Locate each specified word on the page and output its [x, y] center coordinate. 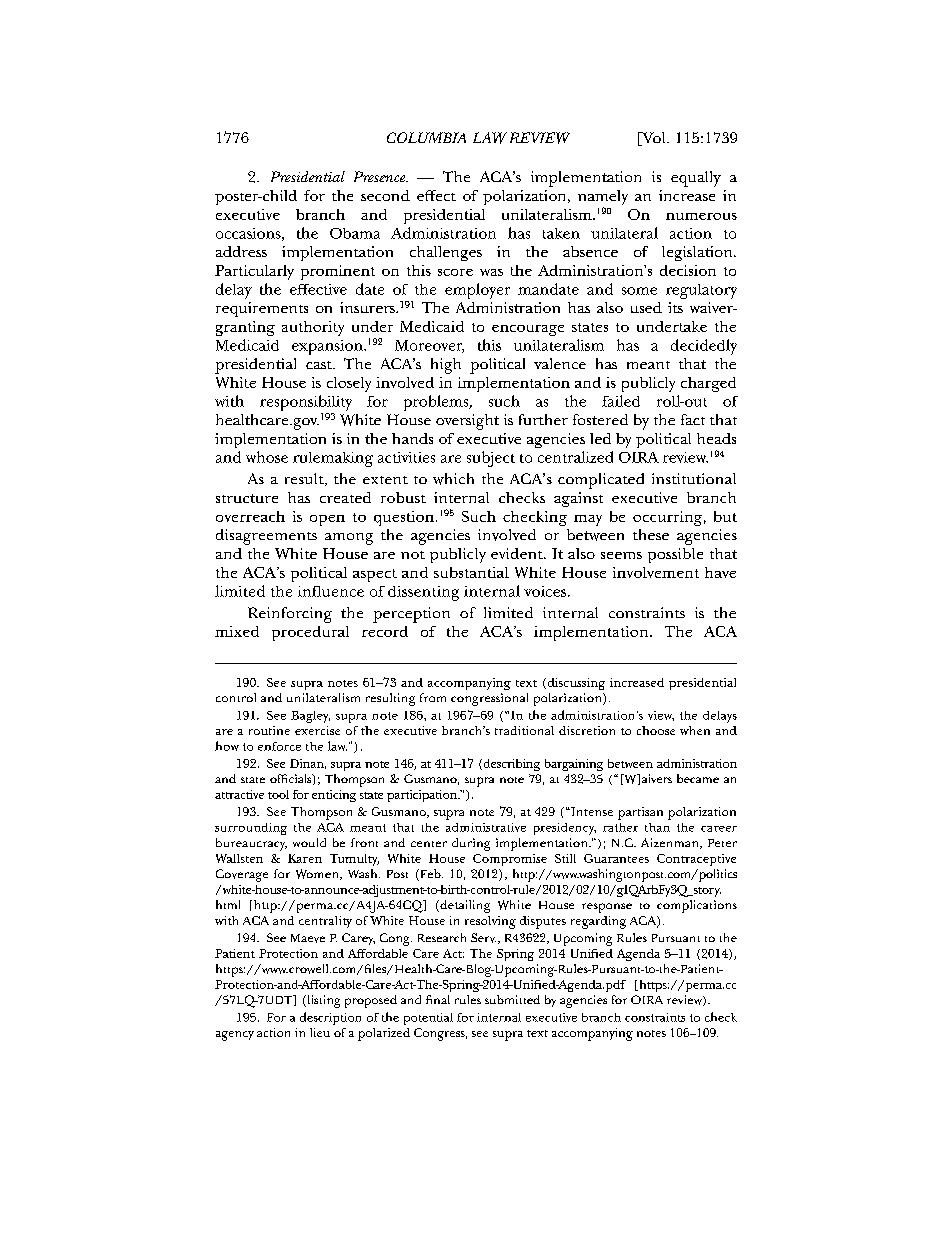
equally [696, 179]
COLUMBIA [426, 137]
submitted [512, 999]
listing [322, 1001]
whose [267, 457]
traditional [524, 730]
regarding [598, 922]
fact [693, 419]
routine [269, 730]
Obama [355, 233]
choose [656, 730]
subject [491, 459]
